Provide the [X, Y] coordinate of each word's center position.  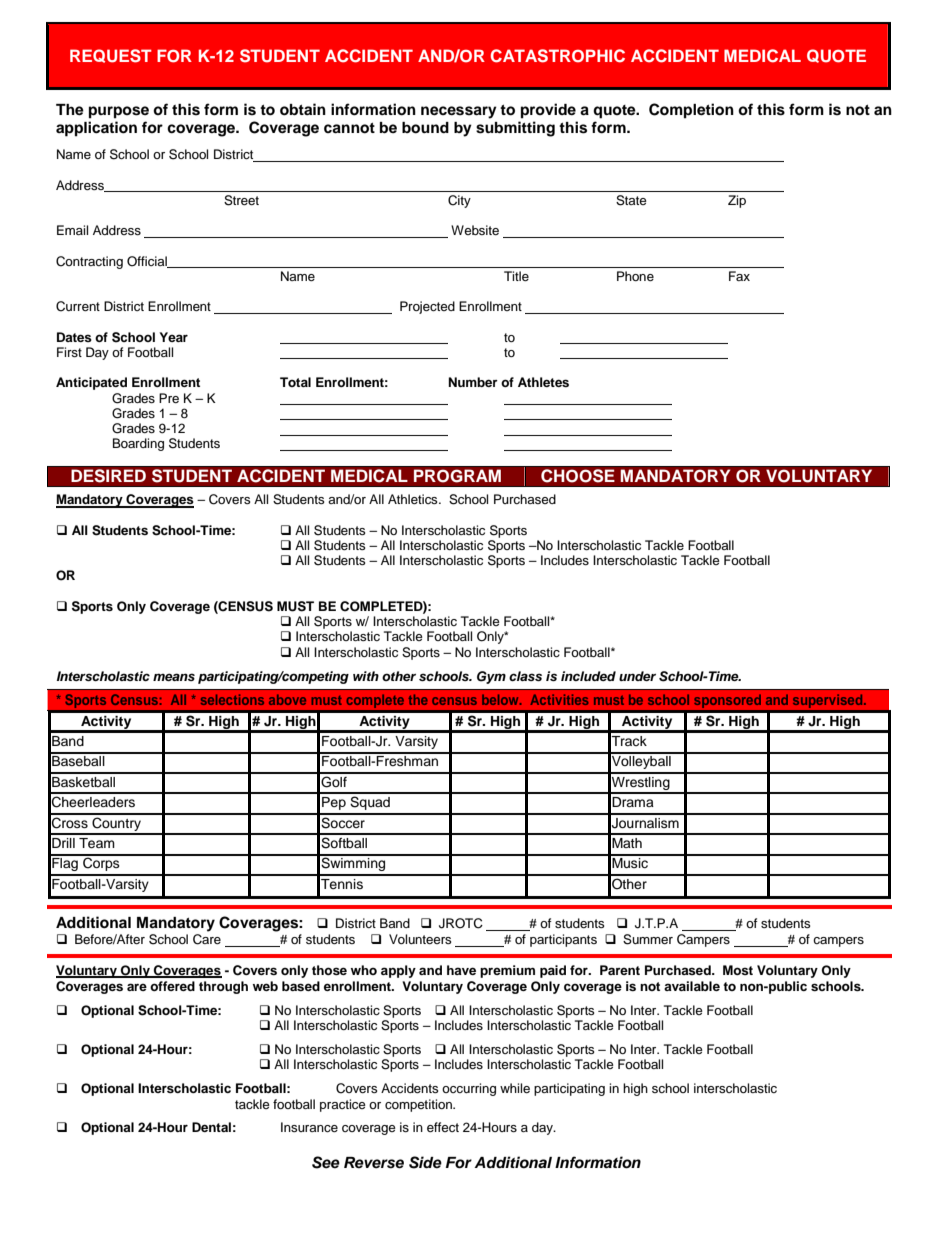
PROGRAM [457, 476]
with [366, 676]
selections [232, 699]
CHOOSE [578, 476]
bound [425, 128]
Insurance [309, 1127]
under [637, 676]
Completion [691, 111]
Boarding [138, 444]
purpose [119, 112]
